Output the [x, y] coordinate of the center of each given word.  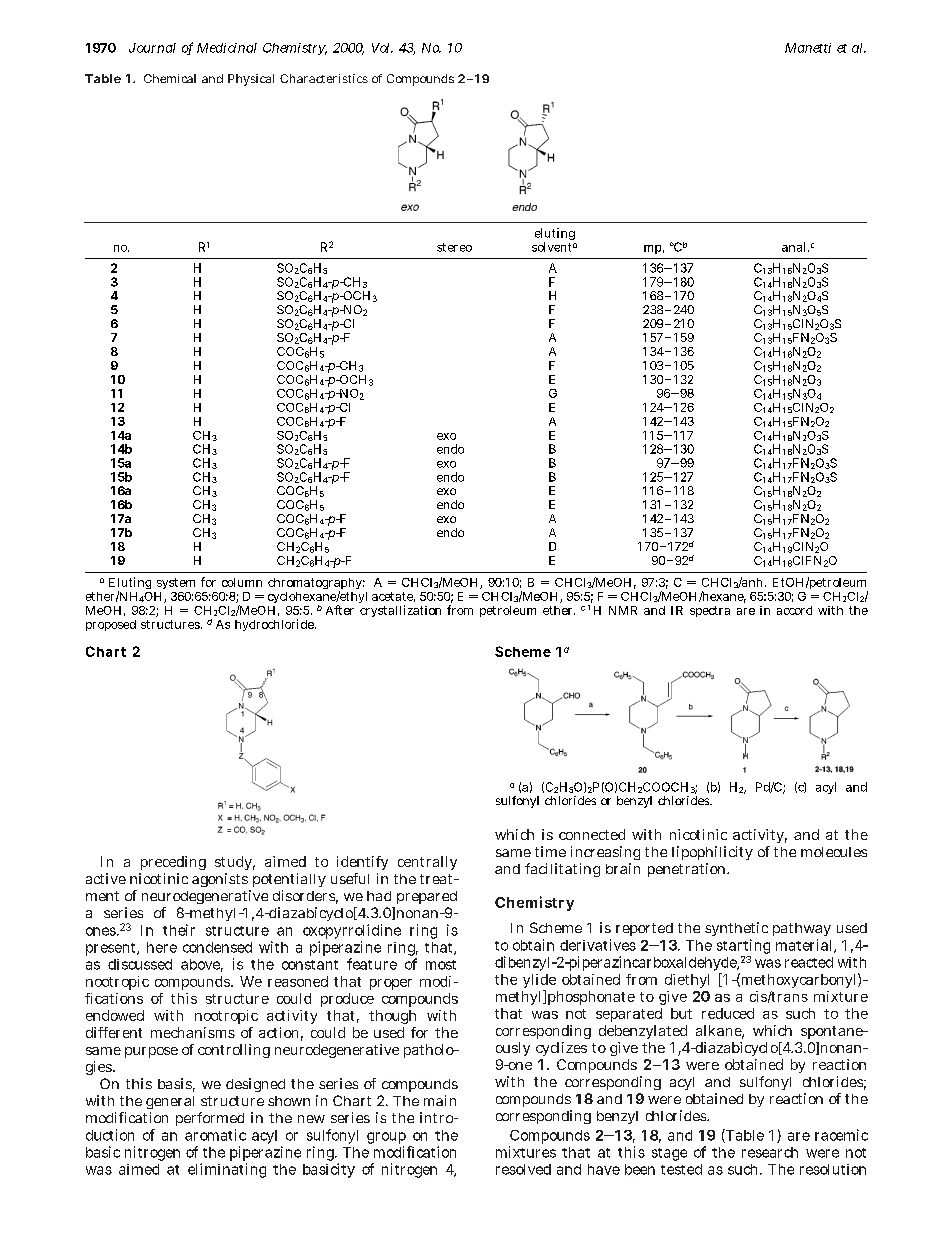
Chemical [170, 78]
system [176, 583]
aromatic [215, 1135]
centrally [427, 863]
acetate [393, 597]
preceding [173, 863]
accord [794, 610]
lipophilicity [712, 853]
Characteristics [324, 78]
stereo [454, 247]
